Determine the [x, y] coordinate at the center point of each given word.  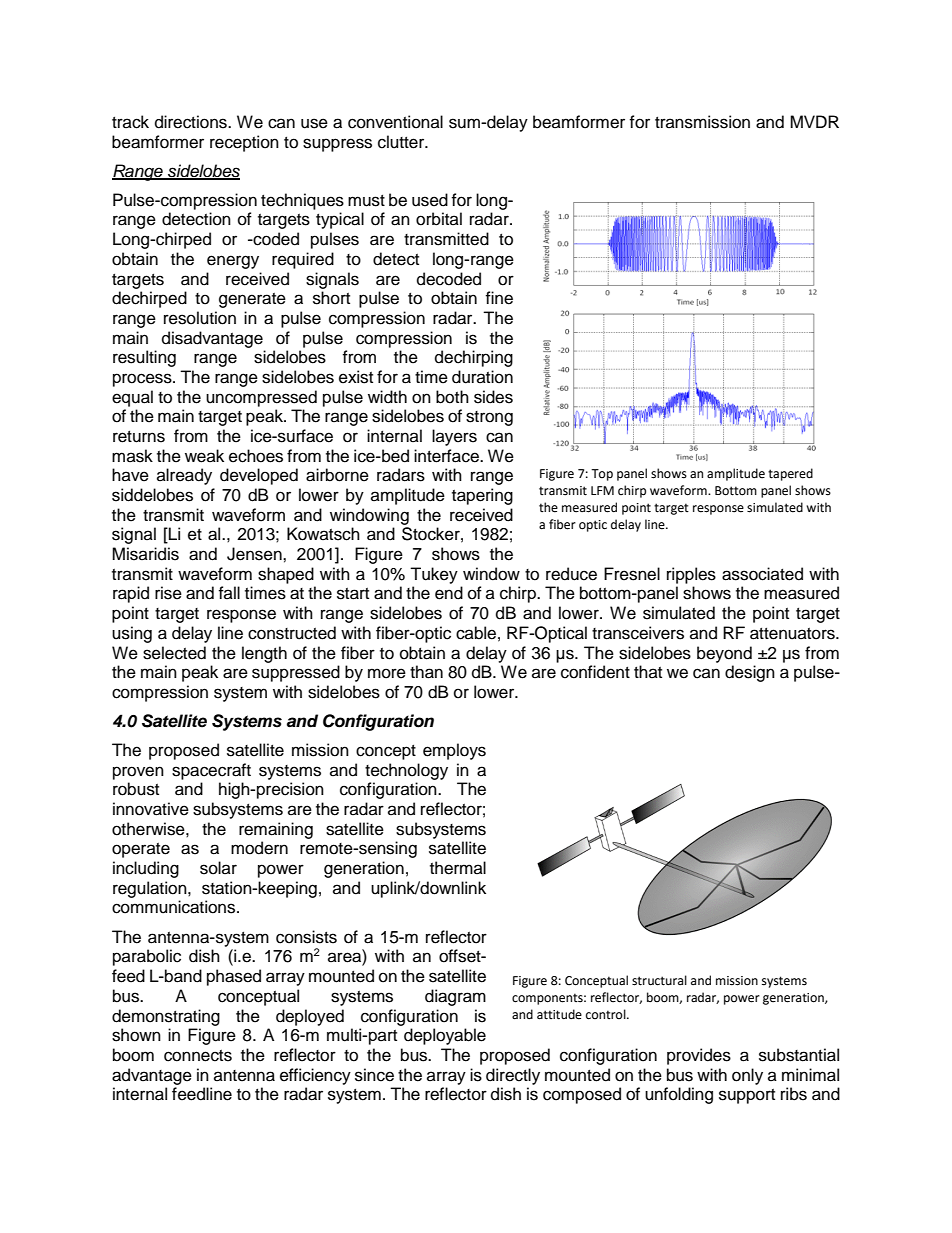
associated [762, 574]
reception [244, 143]
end [449, 593]
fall [229, 592]
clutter [402, 142]
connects [198, 1056]
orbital [439, 219]
